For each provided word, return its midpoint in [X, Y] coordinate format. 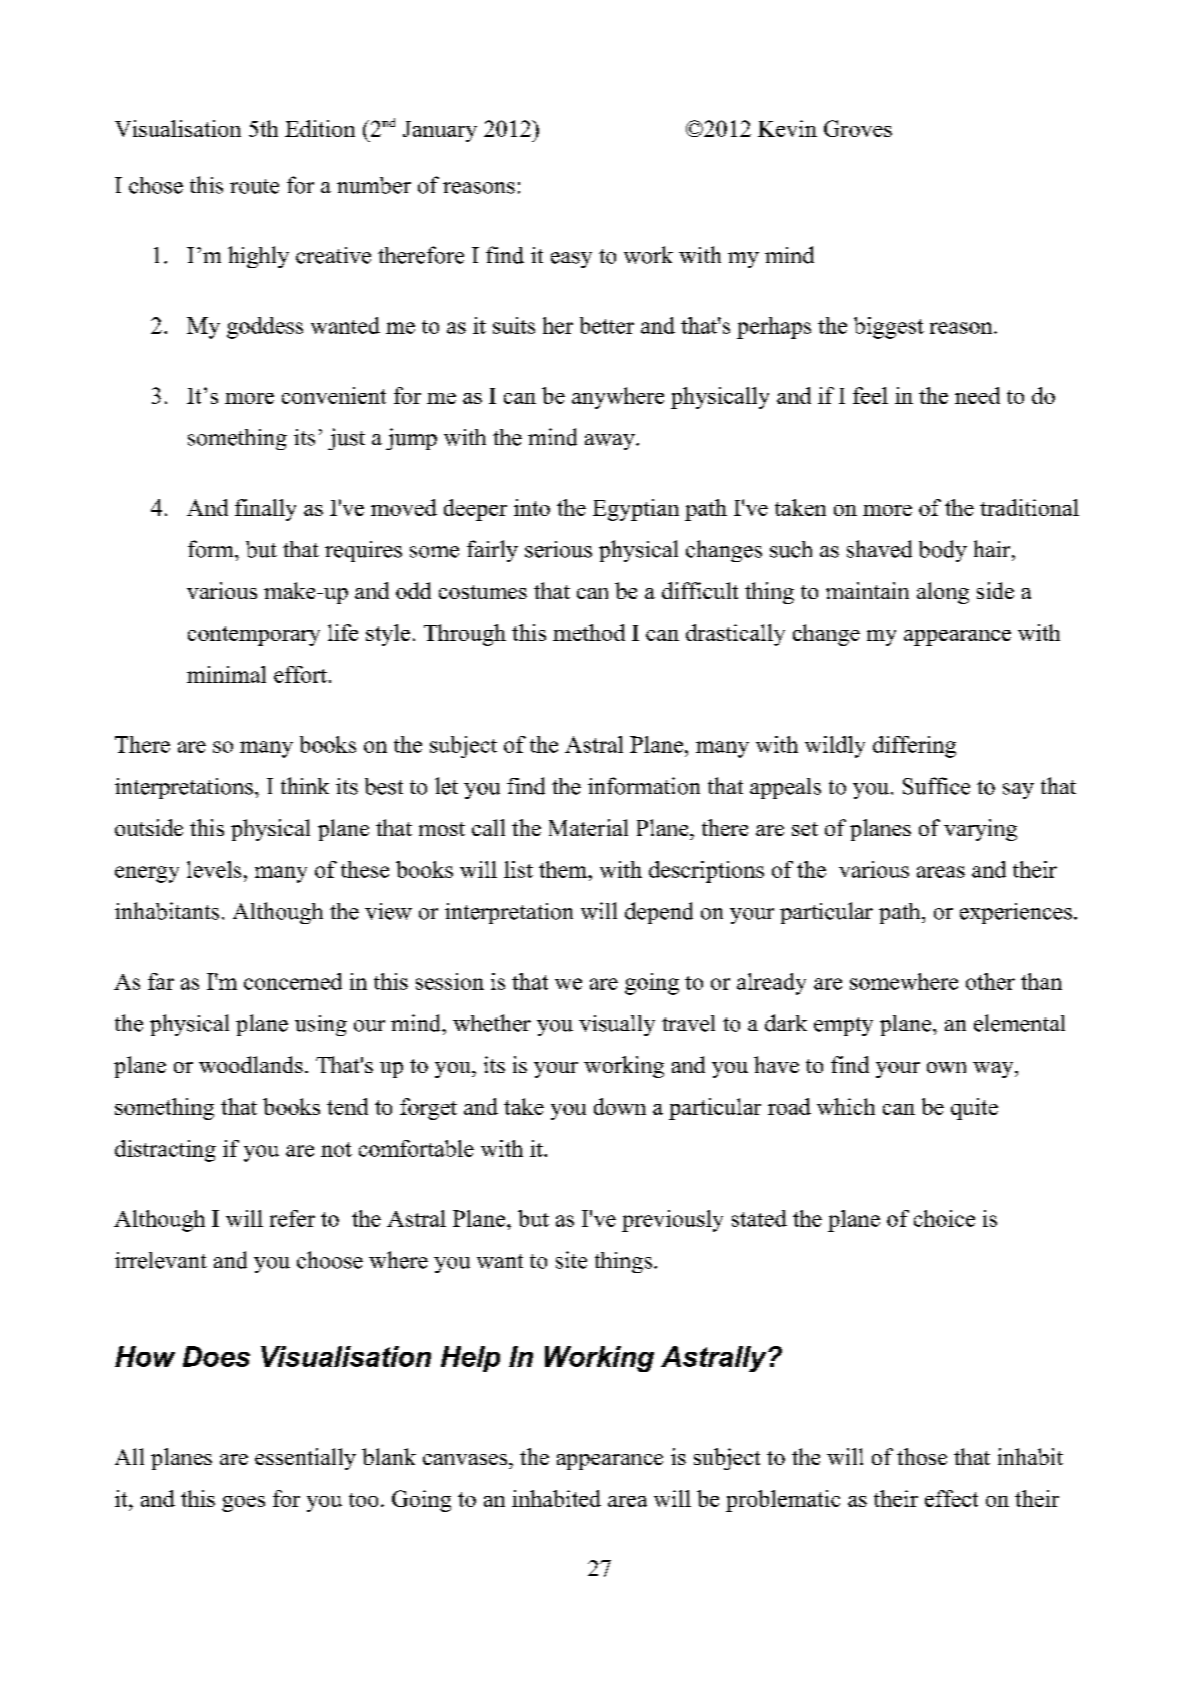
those [922, 1456]
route [254, 186]
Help [470, 1359]
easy [571, 260]
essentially [305, 1459]
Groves [858, 128]
